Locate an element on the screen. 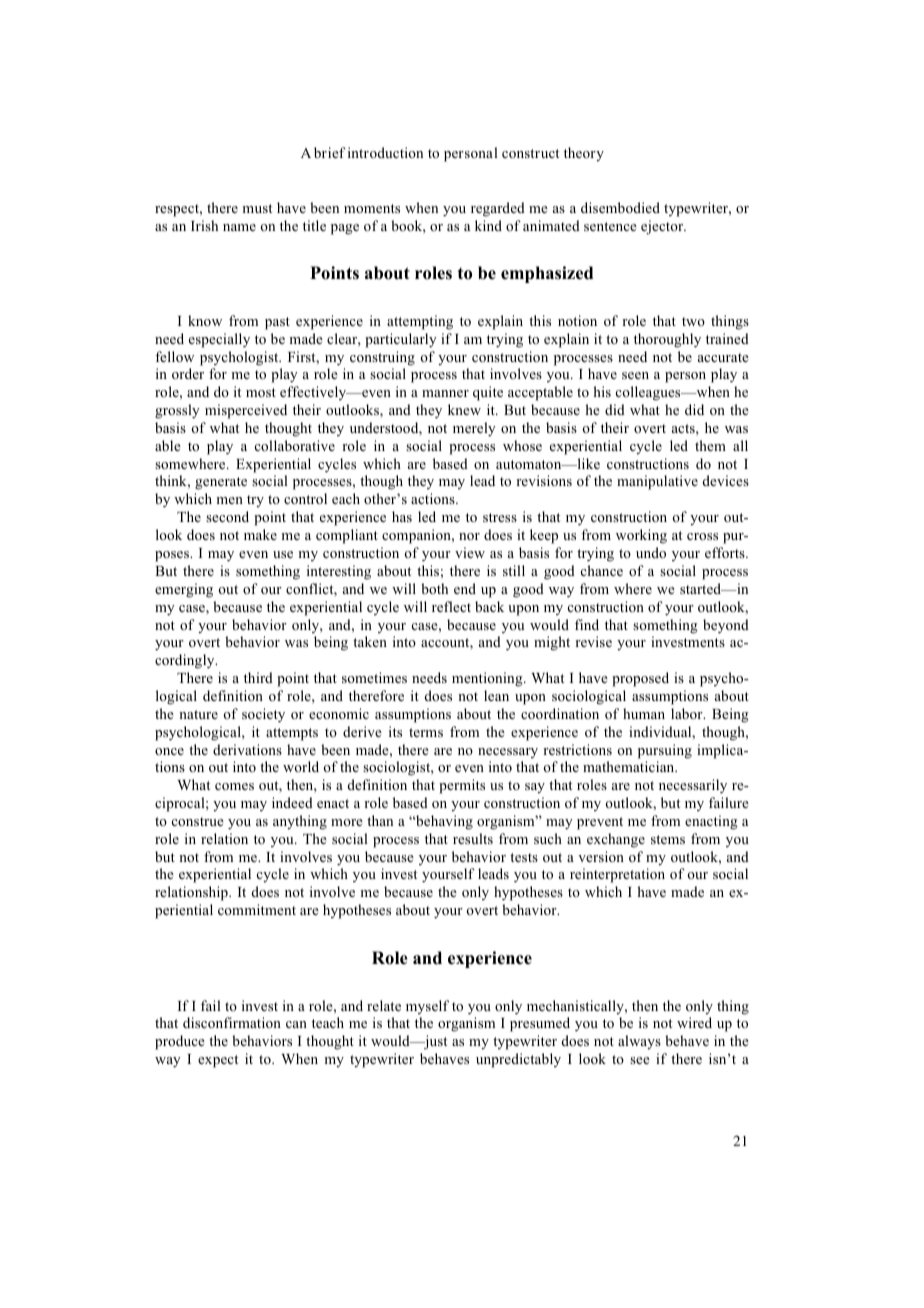  regarded is located at coordinates (498, 209).
